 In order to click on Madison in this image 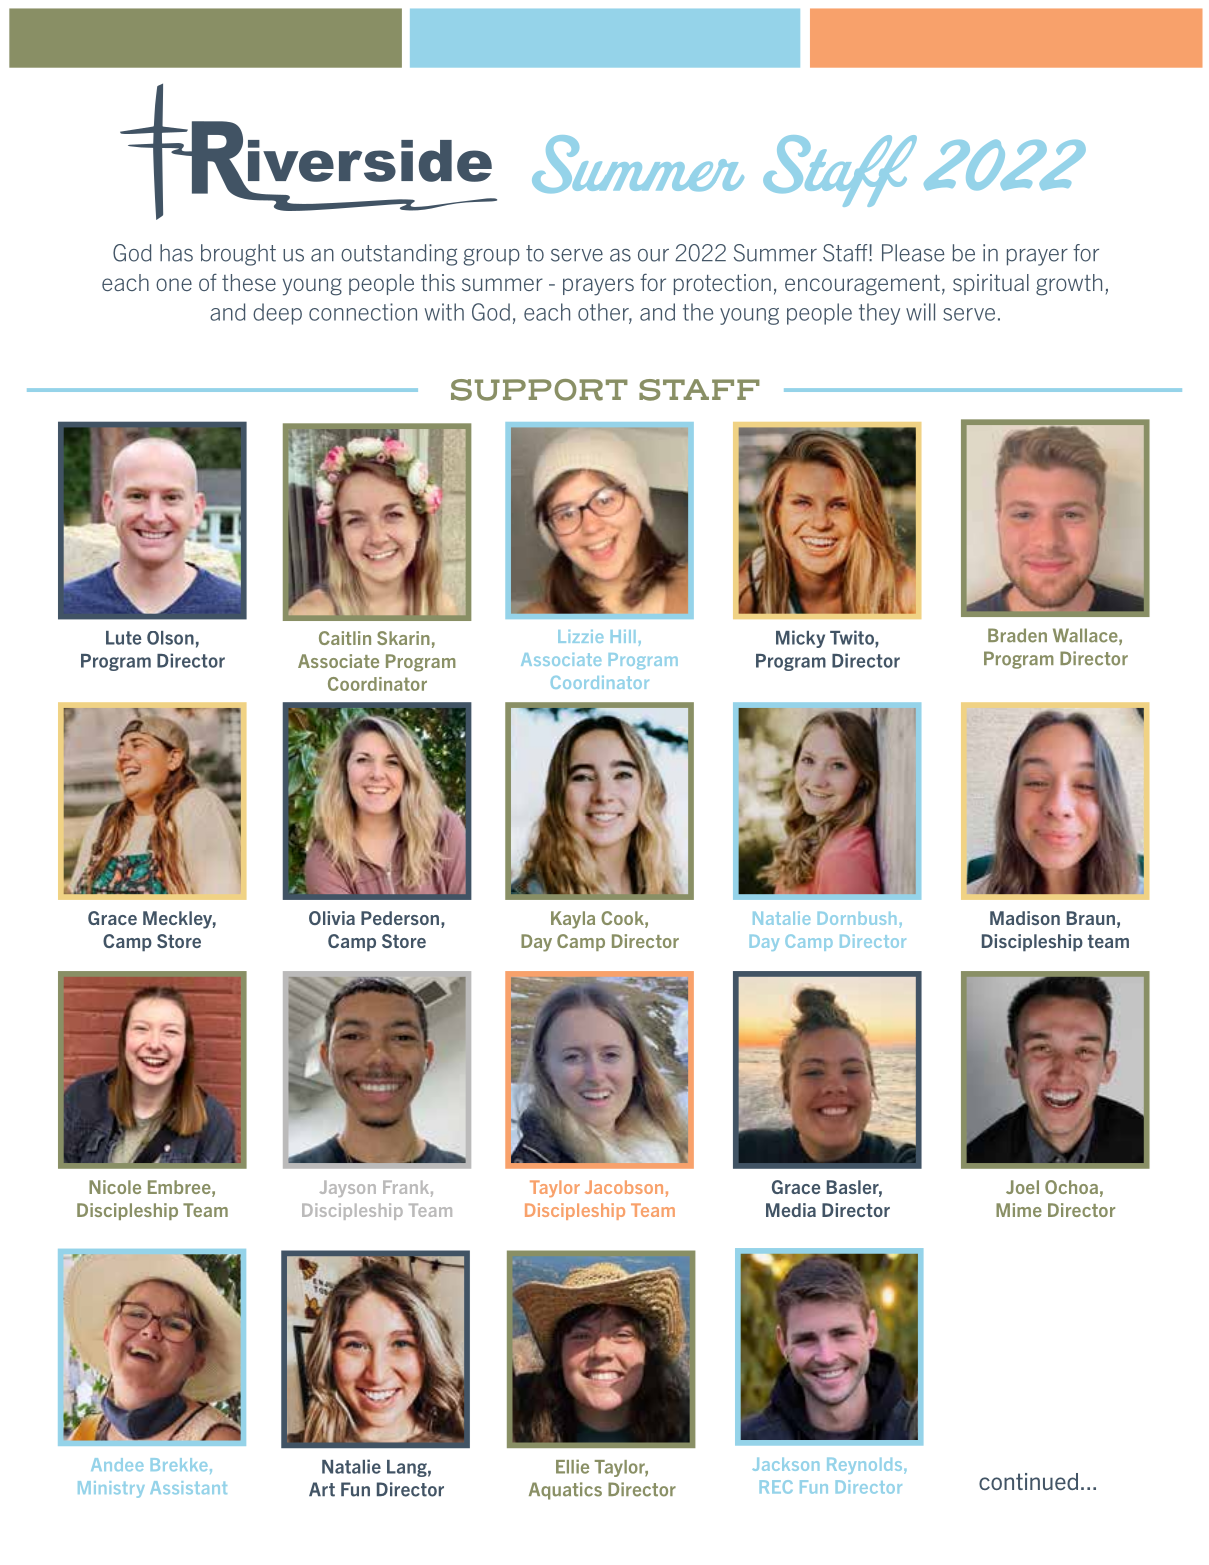, I will do `click(1025, 918)`.
